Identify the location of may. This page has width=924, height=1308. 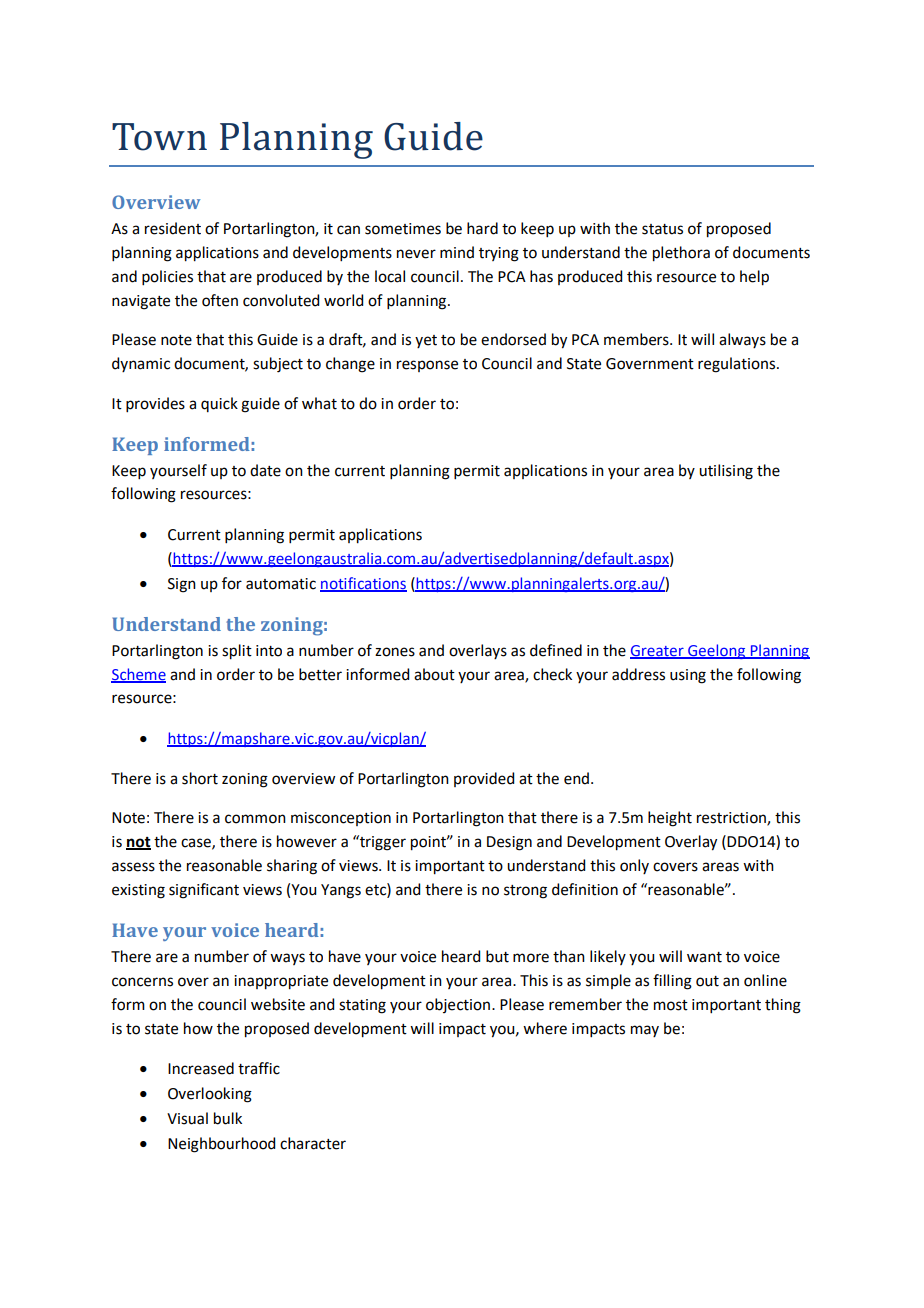
(645, 1031).
